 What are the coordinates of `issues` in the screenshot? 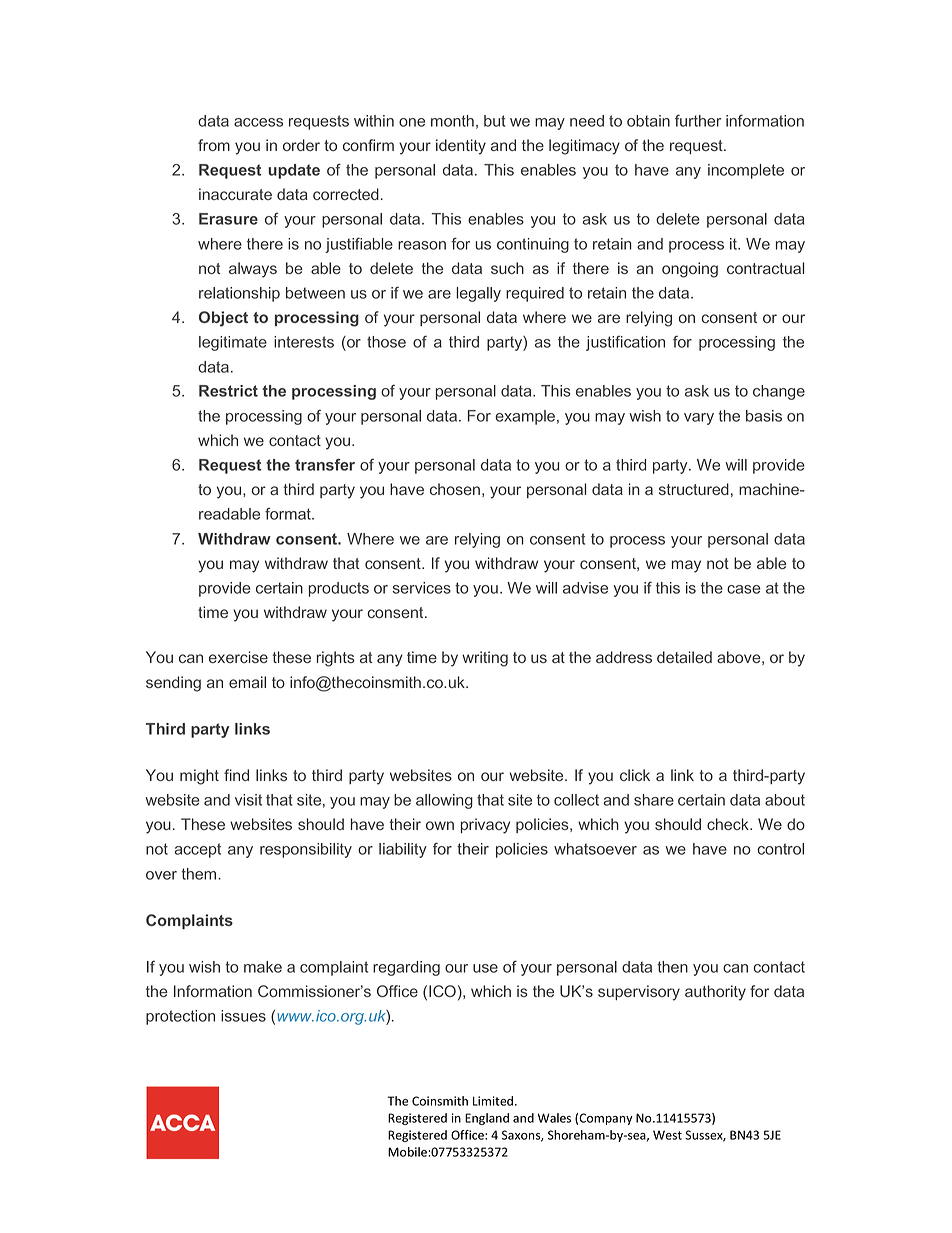 It's located at (243, 1016).
